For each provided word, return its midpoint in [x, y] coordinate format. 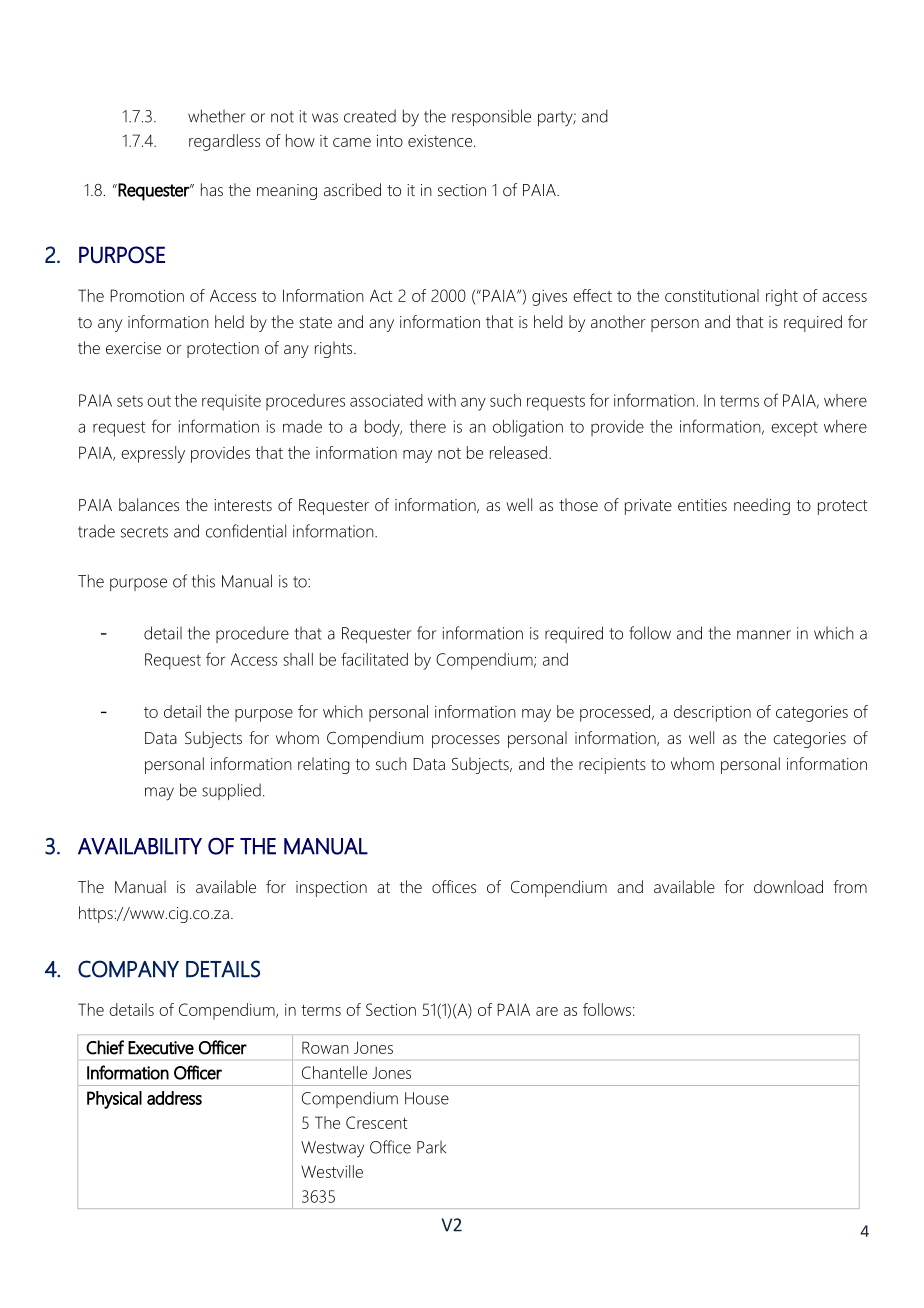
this [203, 581]
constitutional [712, 295]
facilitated [374, 659]
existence [441, 141]
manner [764, 635]
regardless [224, 142]
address [174, 1098]
